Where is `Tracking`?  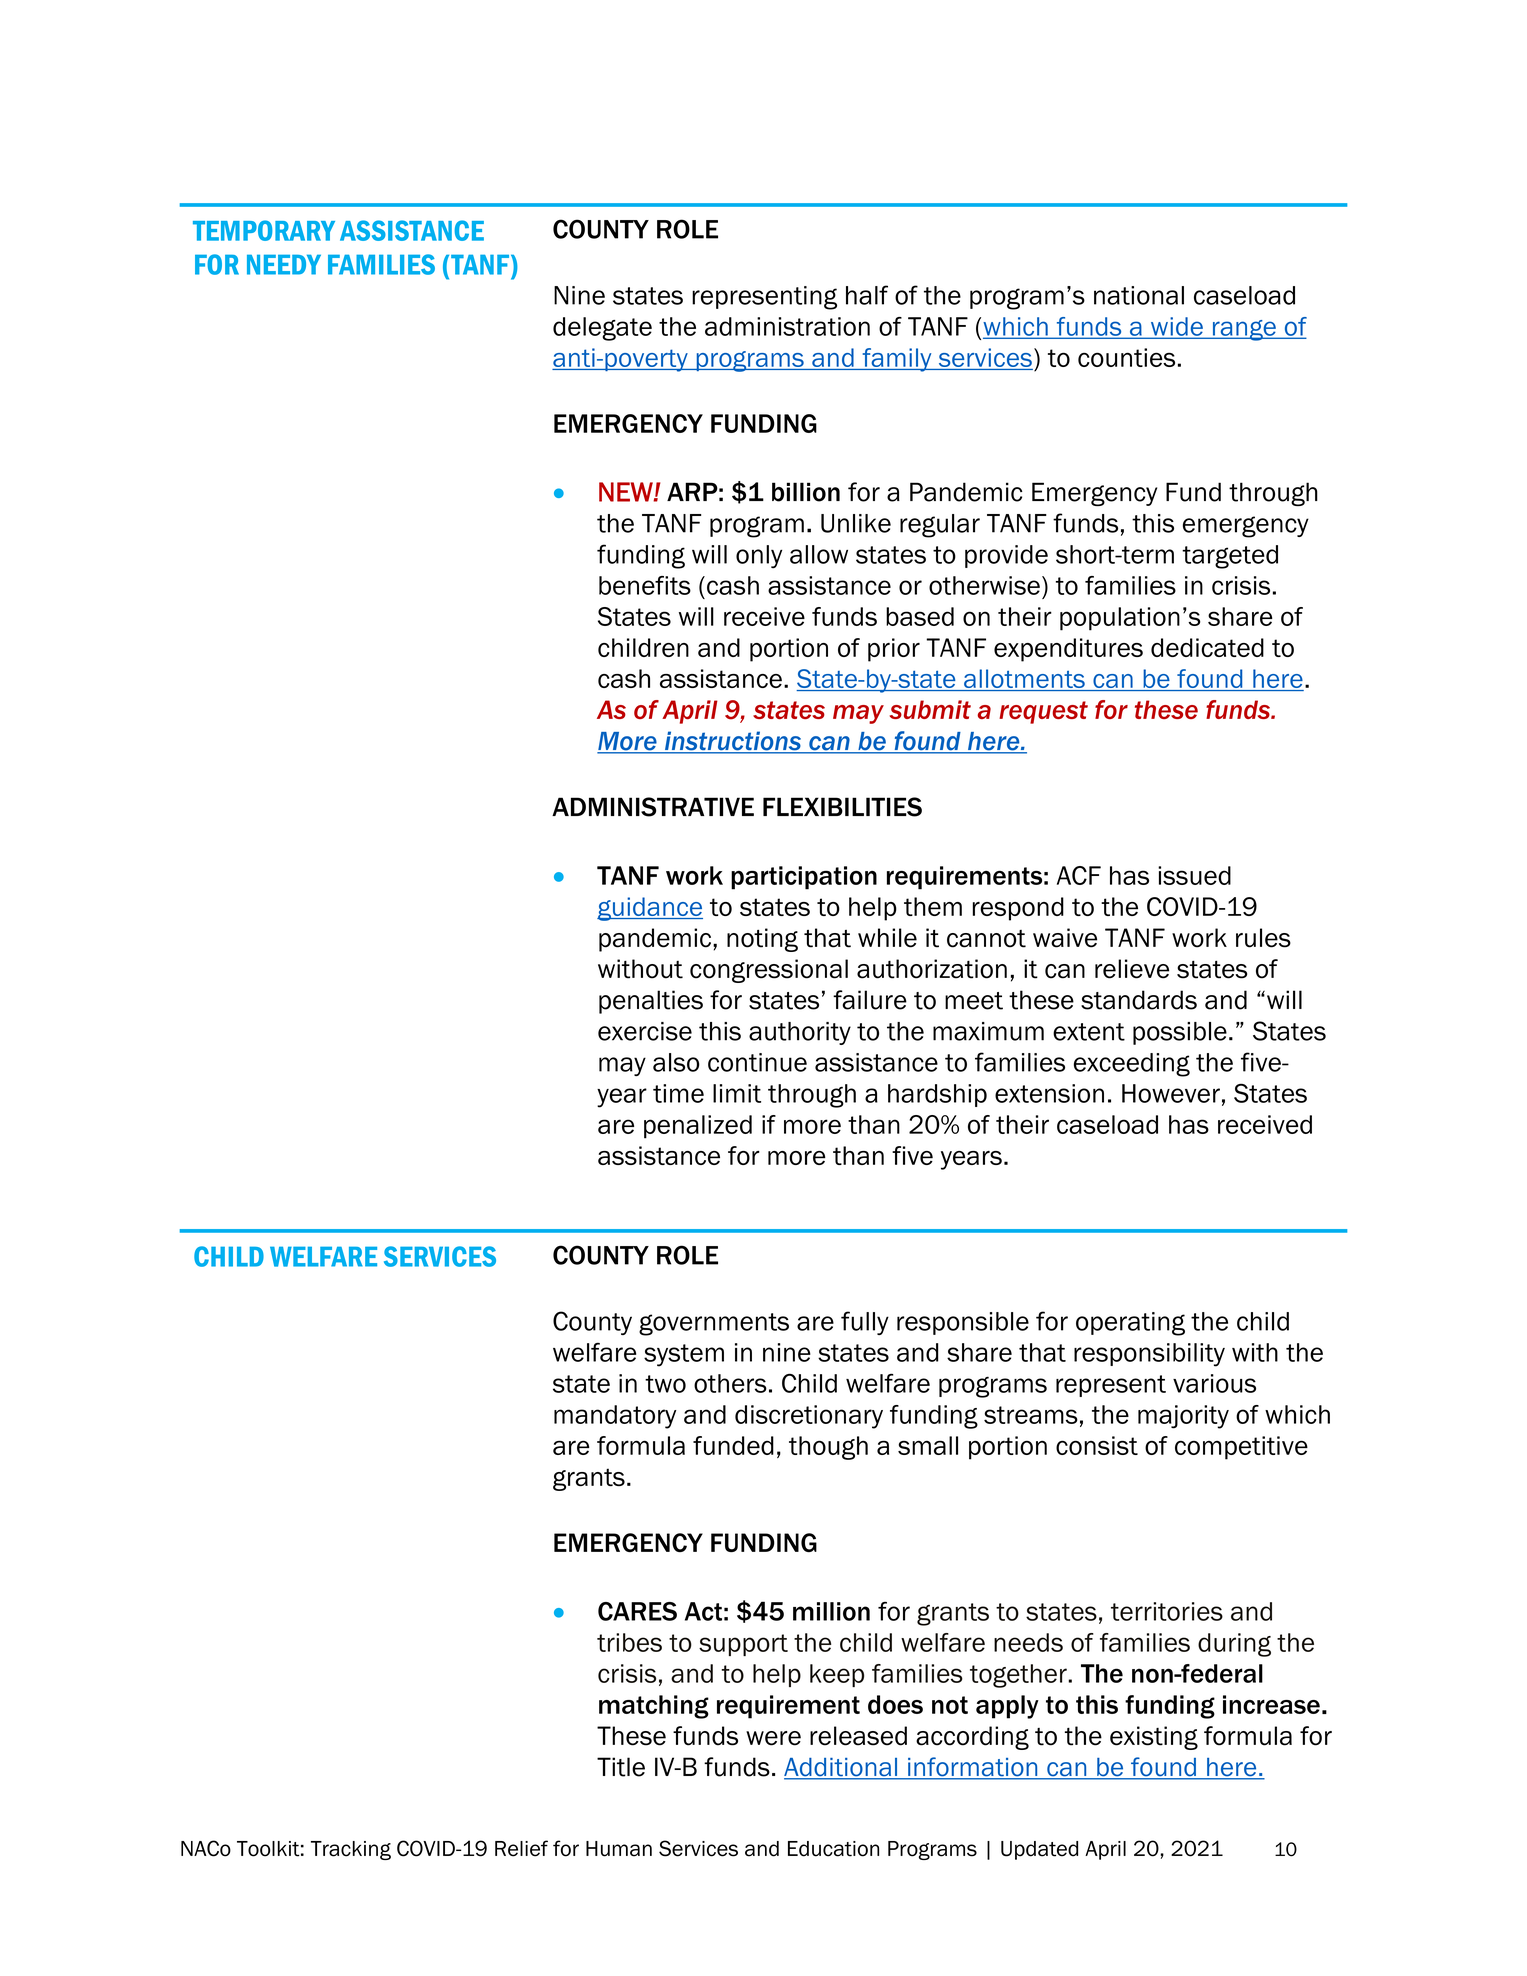
Tracking is located at coordinates (351, 1850).
